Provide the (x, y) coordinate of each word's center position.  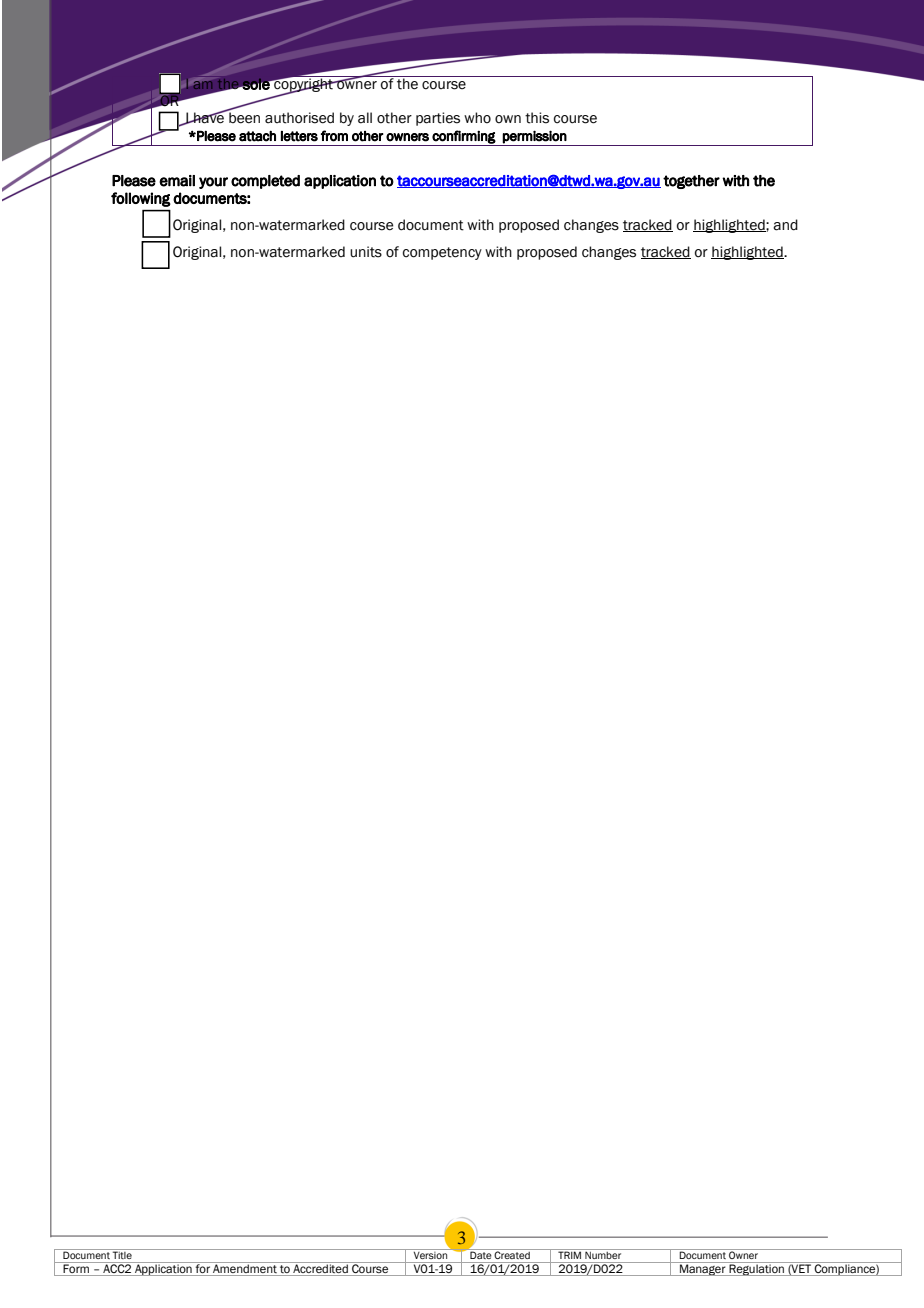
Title (122, 1254)
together (691, 182)
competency (442, 253)
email (177, 181)
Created (512, 1254)
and (785, 225)
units (366, 252)
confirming (464, 138)
